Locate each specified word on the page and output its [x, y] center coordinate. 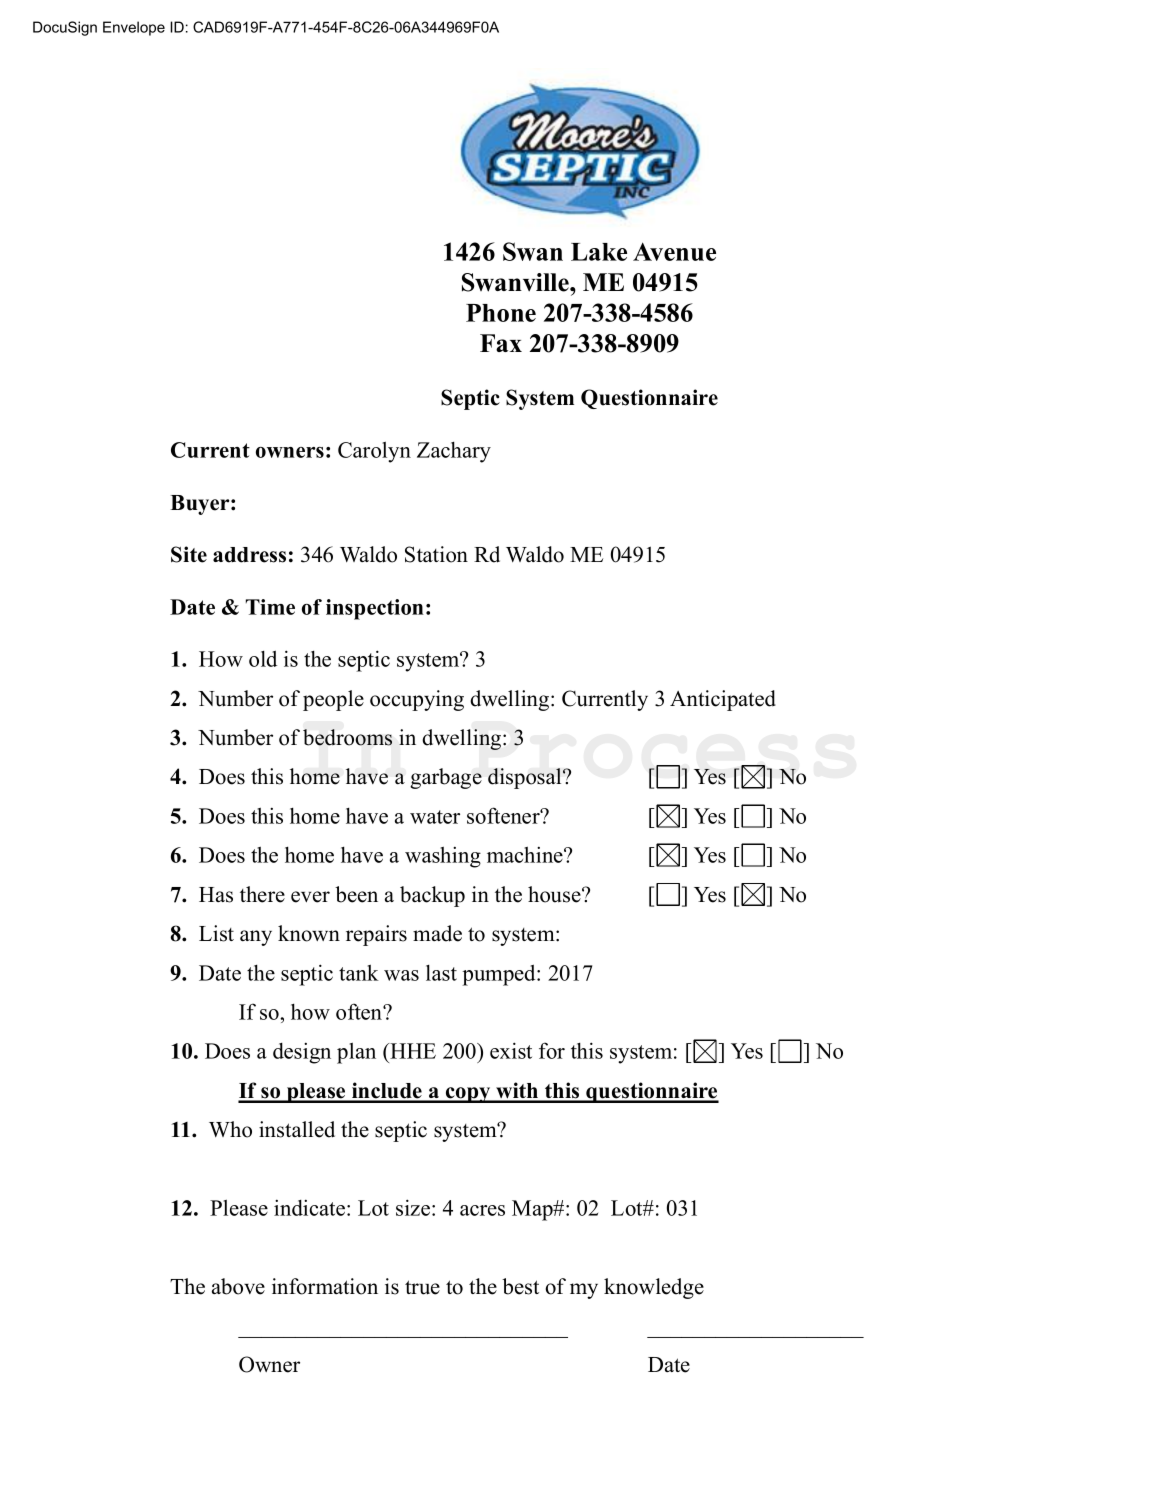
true [422, 1287]
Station [436, 554]
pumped [500, 975]
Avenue [674, 251]
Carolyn [374, 452]
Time [270, 607]
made [437, 933]
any [256, 938]
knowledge [654, 1288]
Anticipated [723, 700]
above [238, 1286]
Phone [501, 313]
